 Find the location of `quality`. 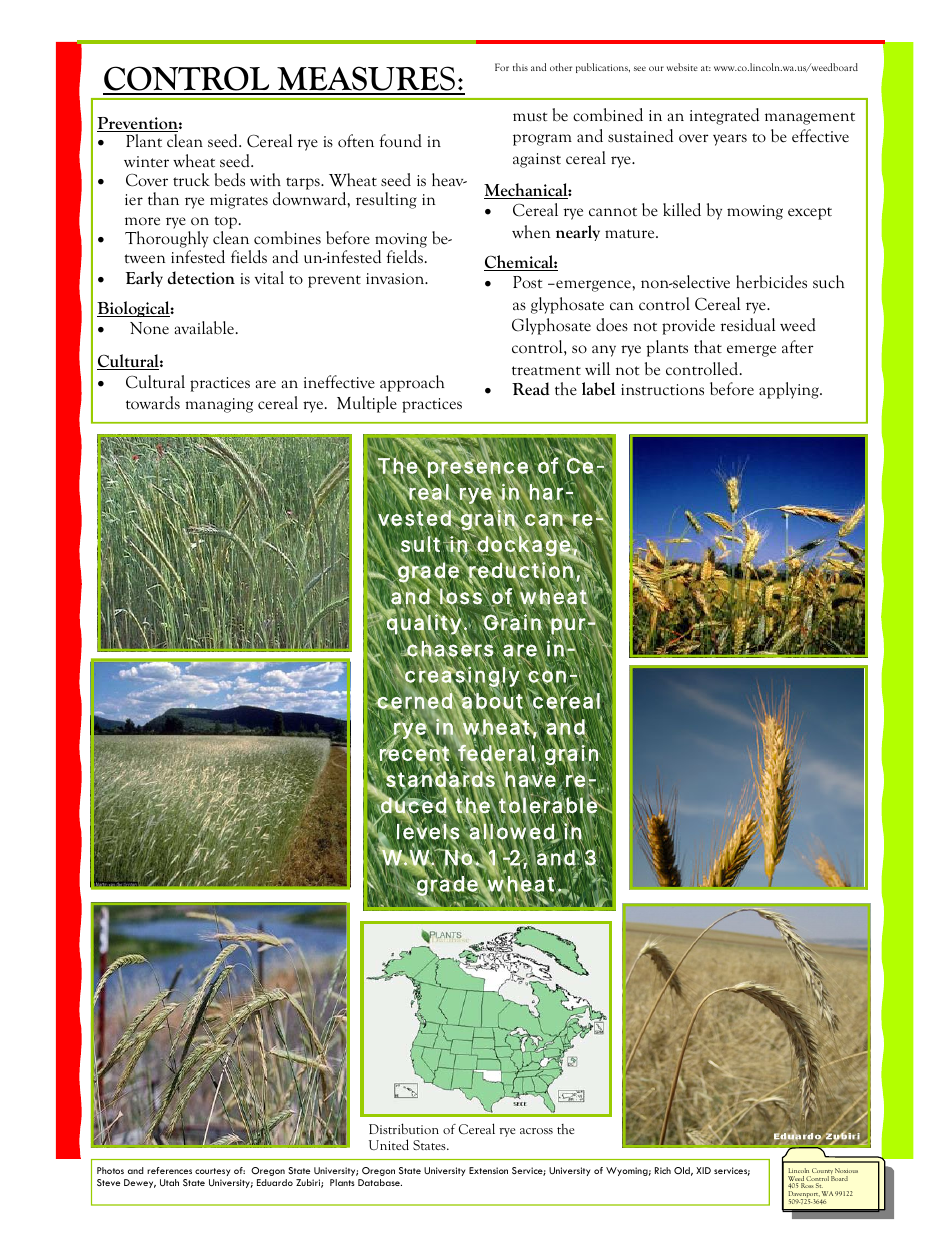

quality is located at coordinates (423, 625).
